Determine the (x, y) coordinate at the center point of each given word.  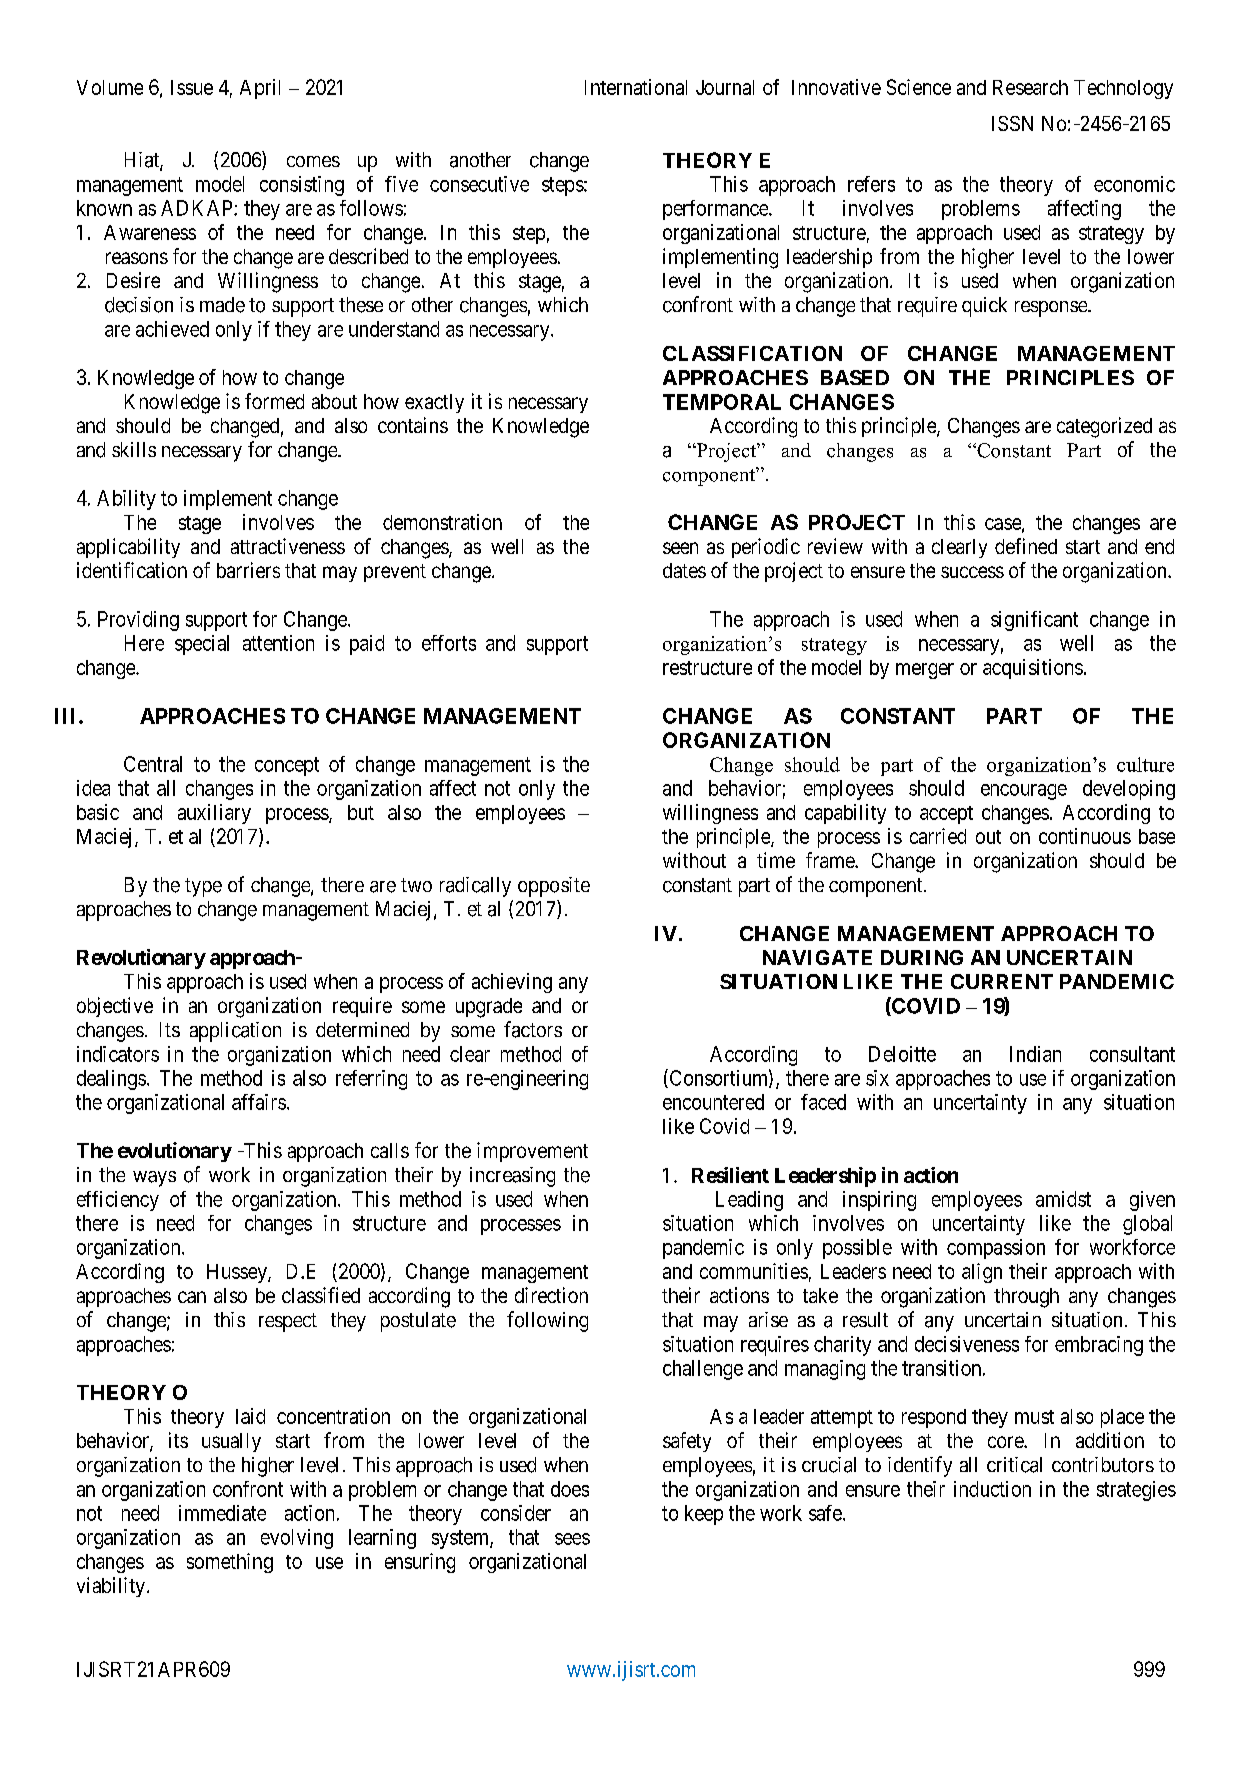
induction (992, 1489)
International (636, 87)
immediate (222, 1513)
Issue (192, 87)
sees (572, 1539)
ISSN (1012, 123)
